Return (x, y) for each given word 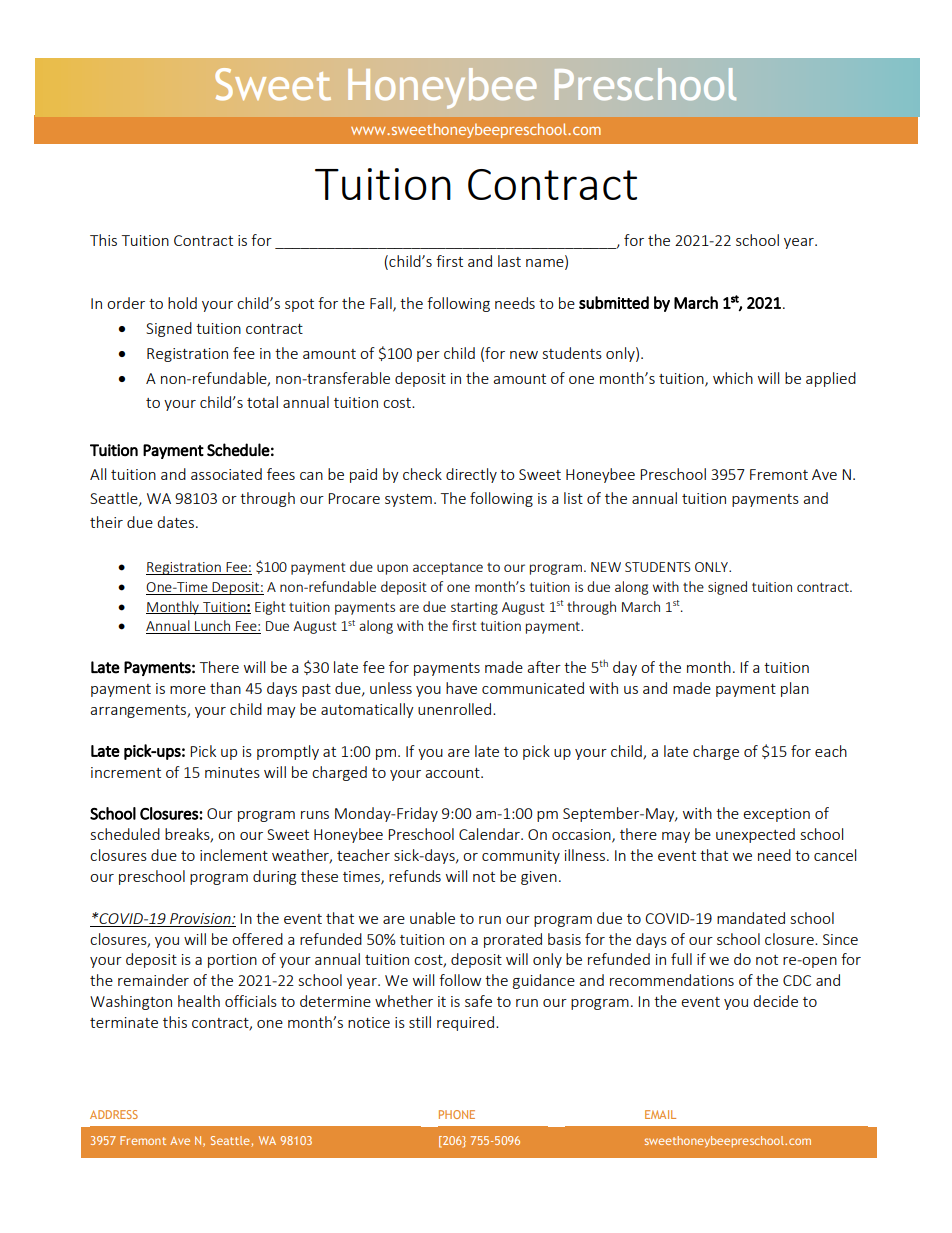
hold (182, 303)
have (461, 688)
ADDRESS (114, 1114)
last (509, 261)
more (188, 690)
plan (795, 689)
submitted (614, 302)
